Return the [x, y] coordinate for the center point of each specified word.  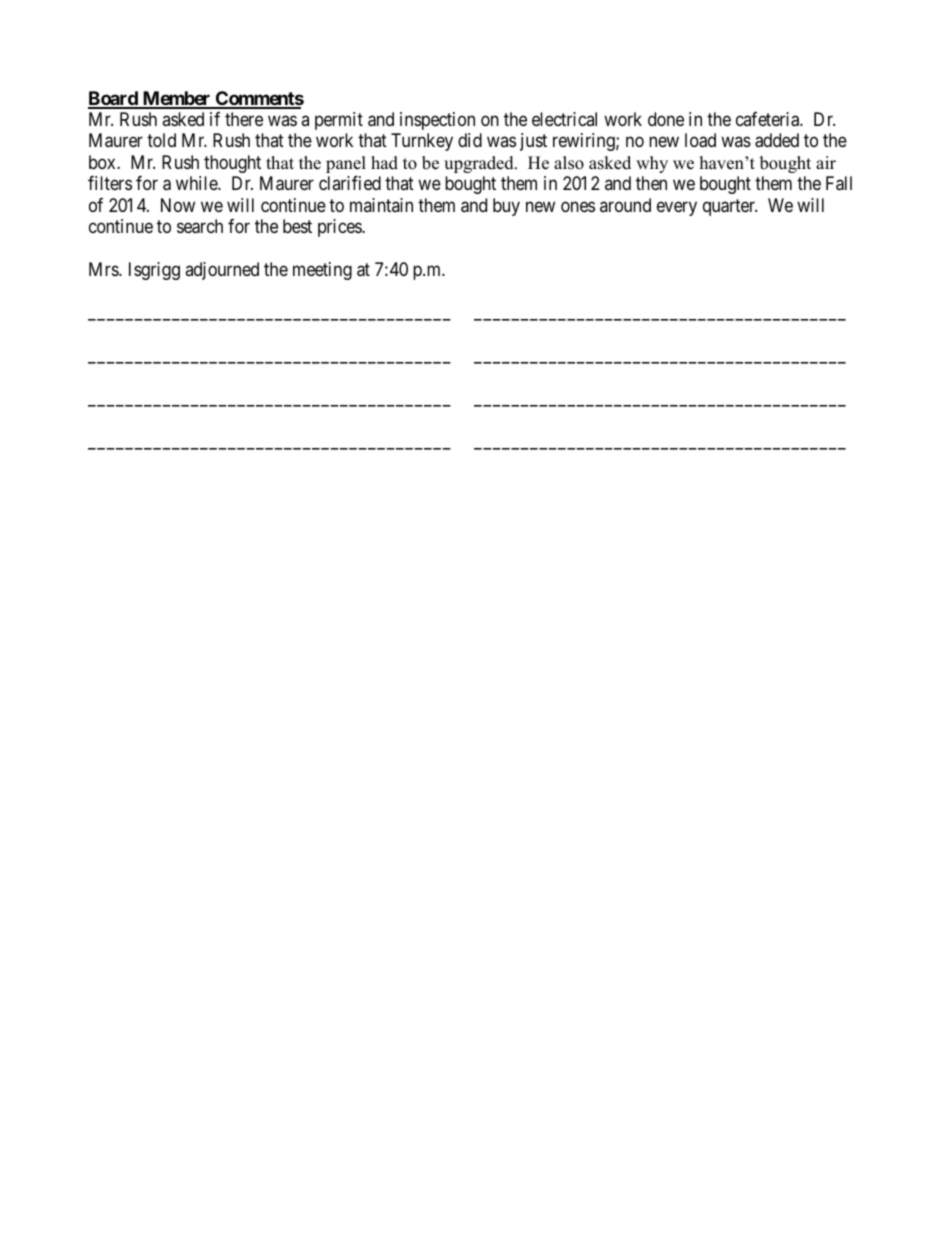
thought [232, 164]
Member [176, 99]
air [826, 162]
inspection [437, 121]
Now [178, 205]
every [677, 208]
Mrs [104, 269]
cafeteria [768, 119]
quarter [730, 207]
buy [506, 207]
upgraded [480, 164]
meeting [322, 271]
